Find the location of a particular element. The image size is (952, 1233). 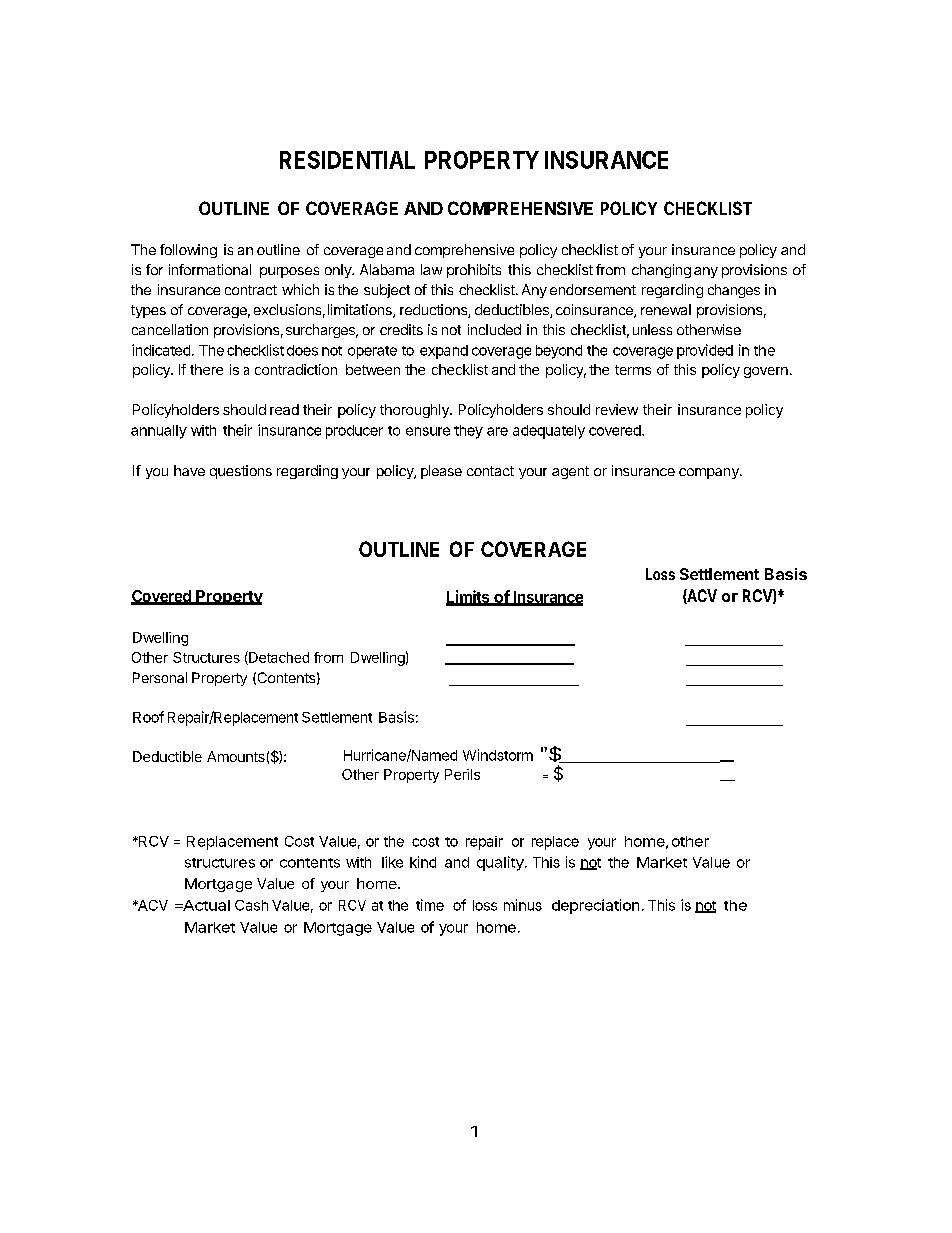

please is located at coordinates (441, 472).
